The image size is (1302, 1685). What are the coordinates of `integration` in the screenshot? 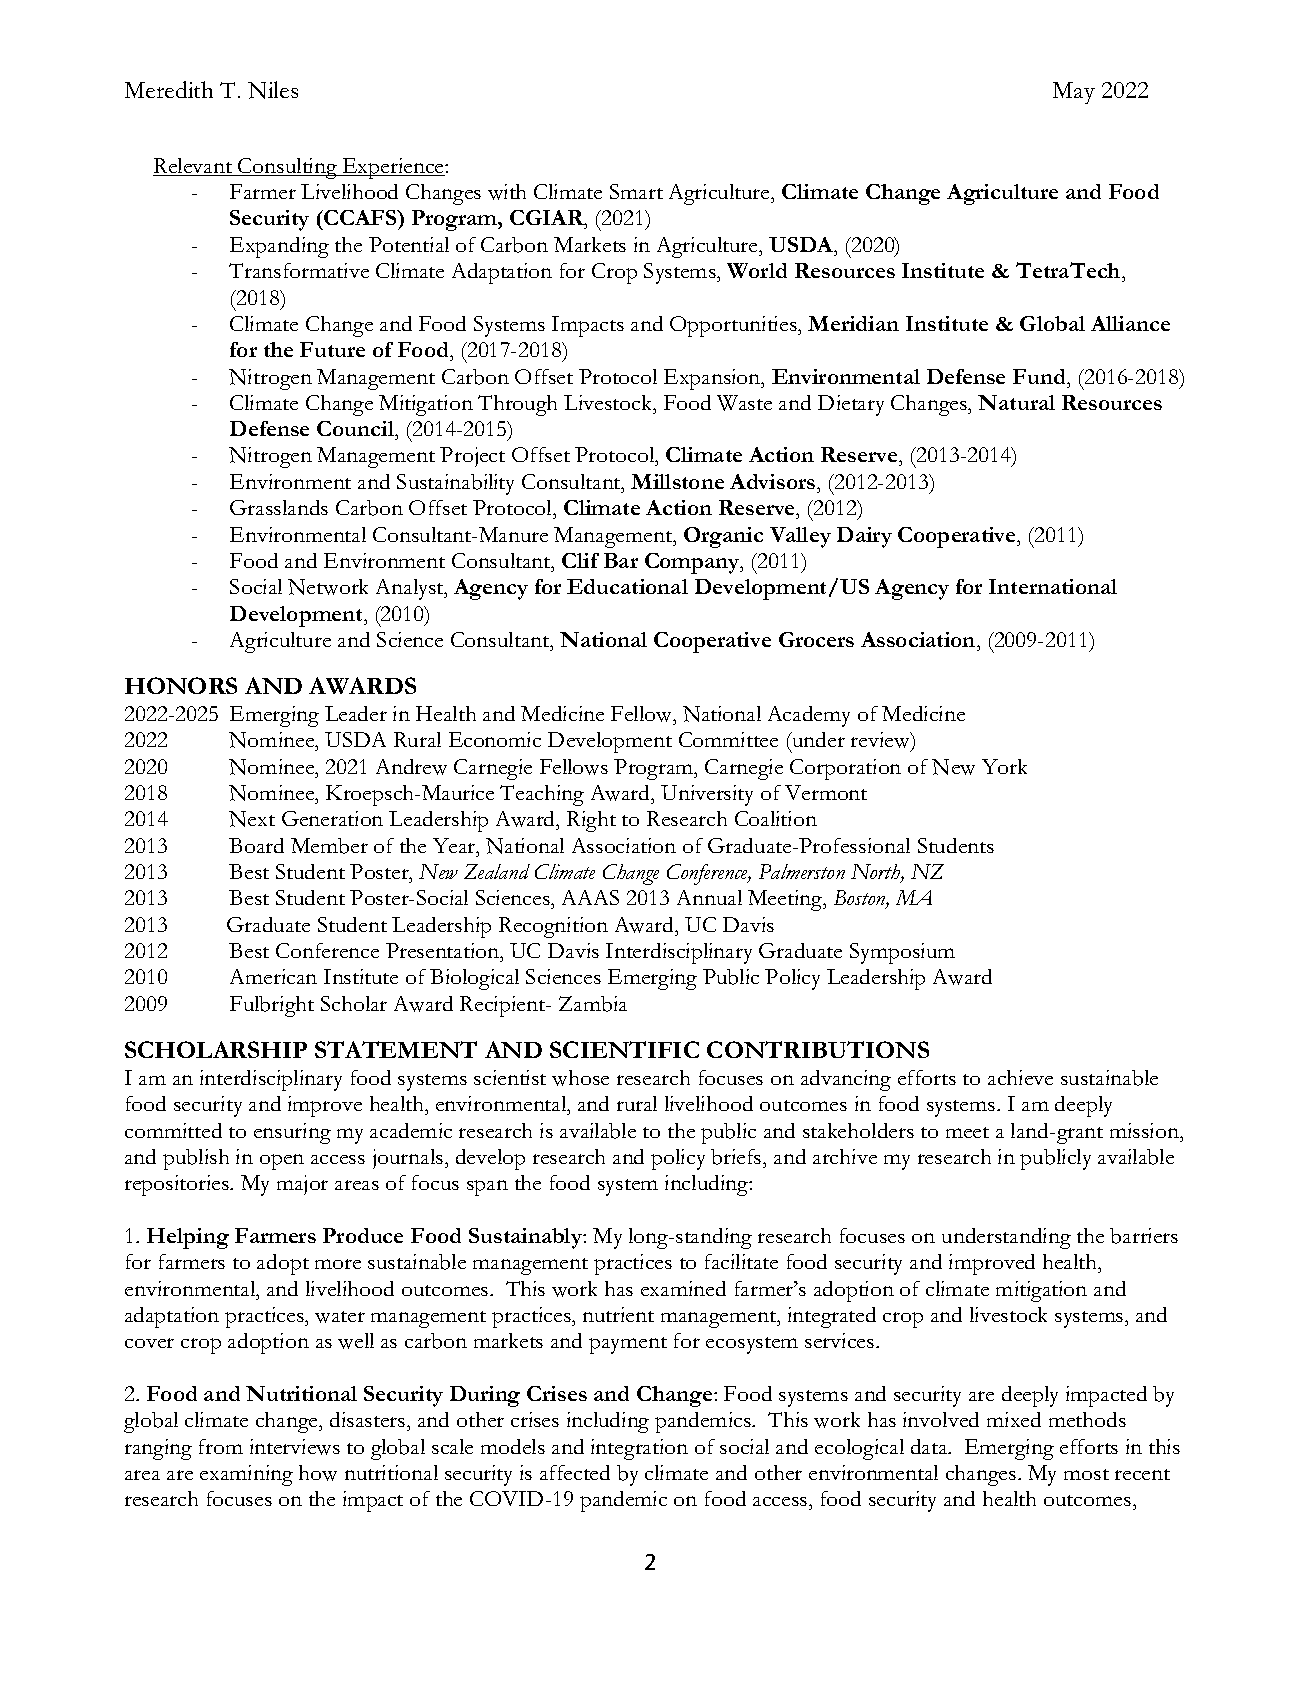 It's located at (639, 1449).
